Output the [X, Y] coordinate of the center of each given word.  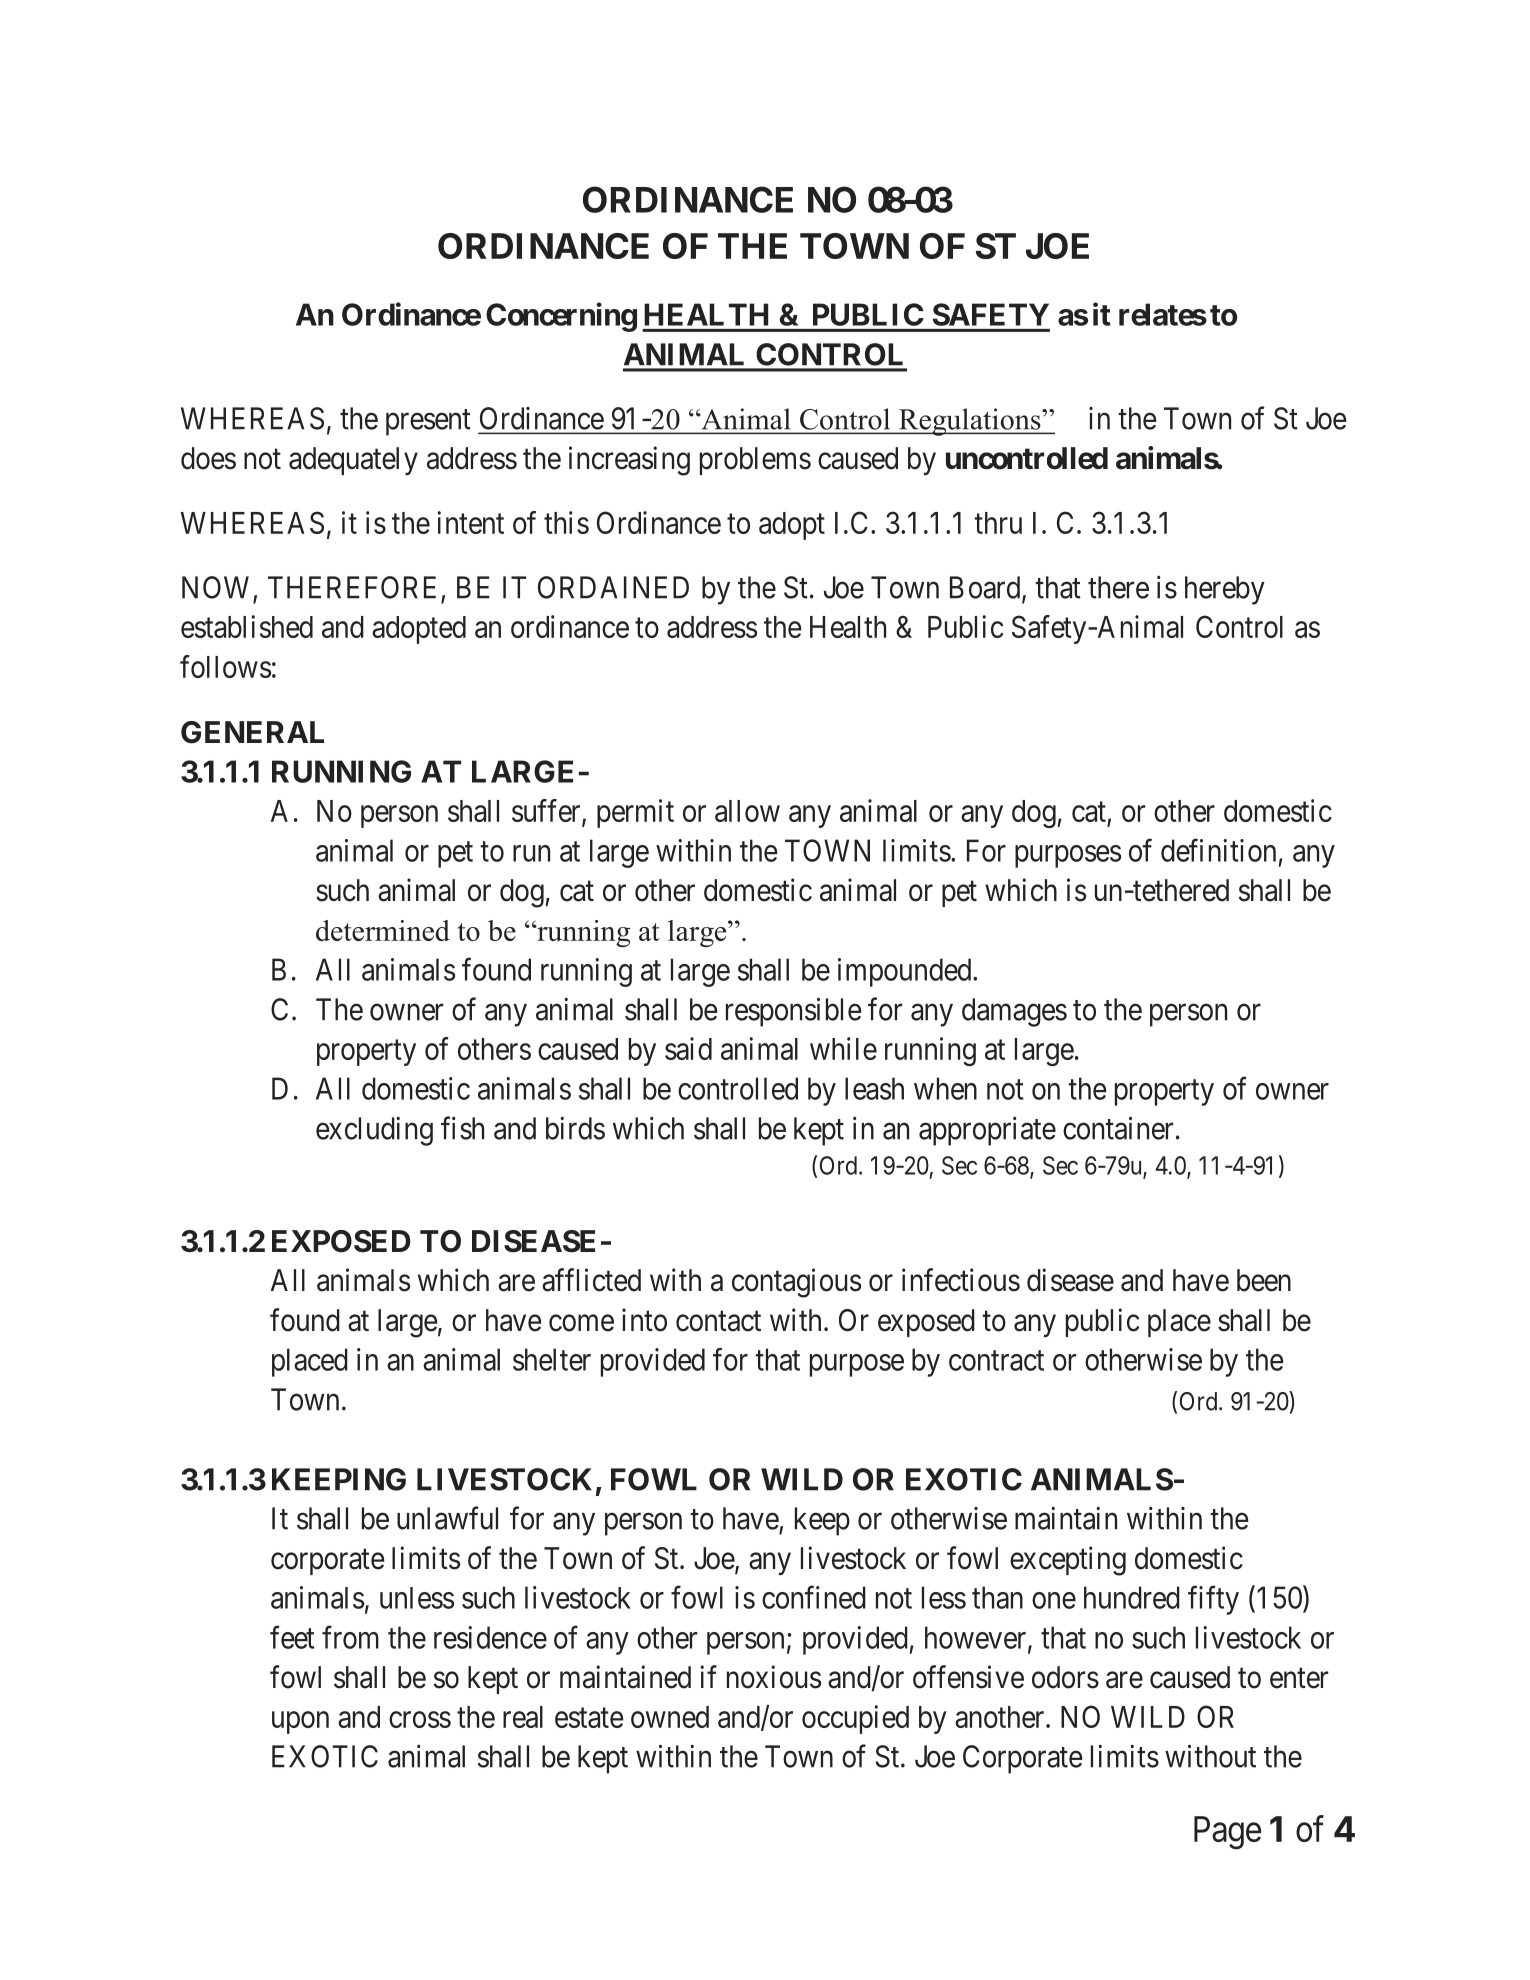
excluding [374, 1131]
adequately [353, 461]
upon [300, 1722]
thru [998, 523]
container [1118, 1128]
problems [755, 461]
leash [874, 1088]
